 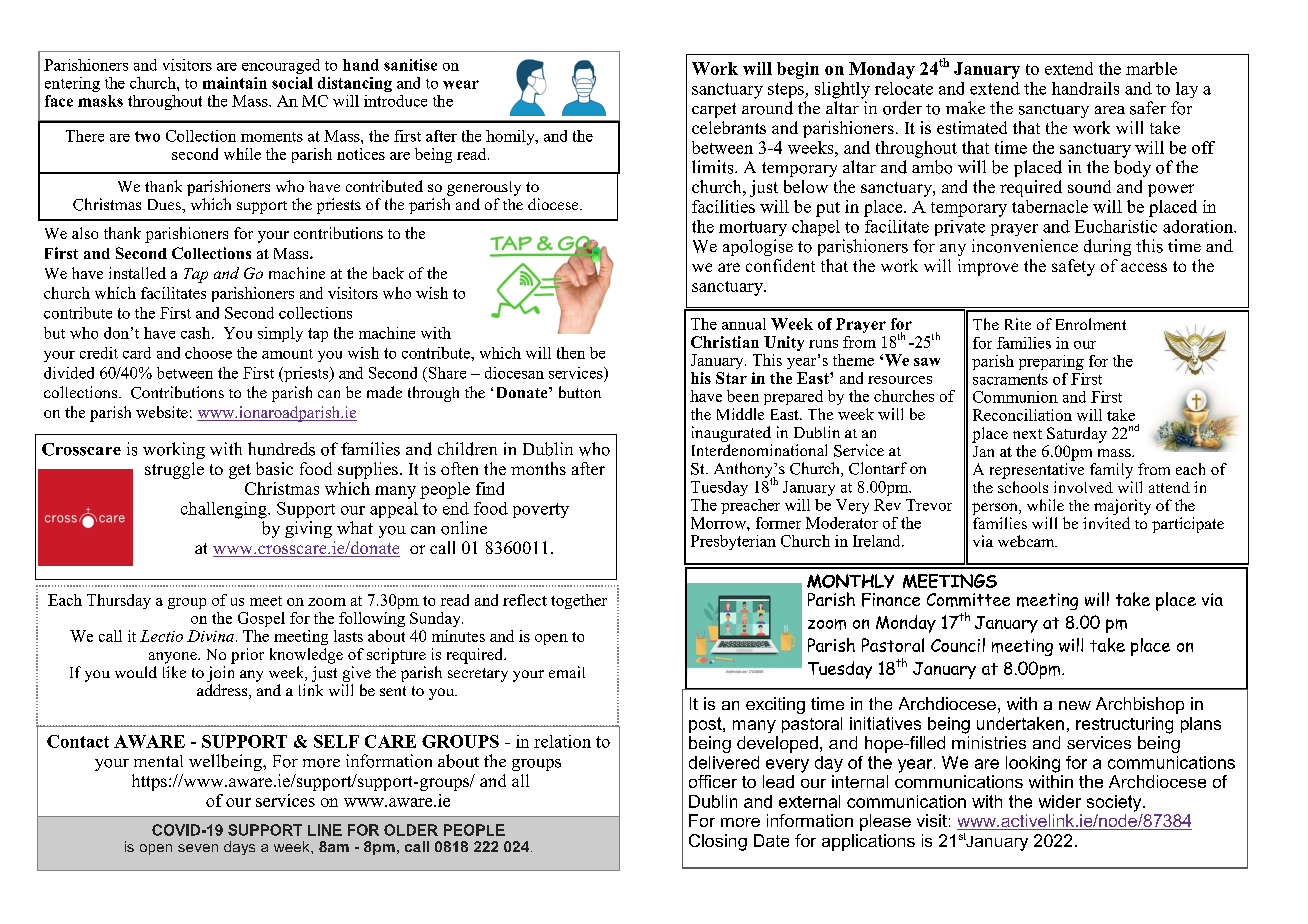 I want to click on installed, so click(x=137, y=273).
